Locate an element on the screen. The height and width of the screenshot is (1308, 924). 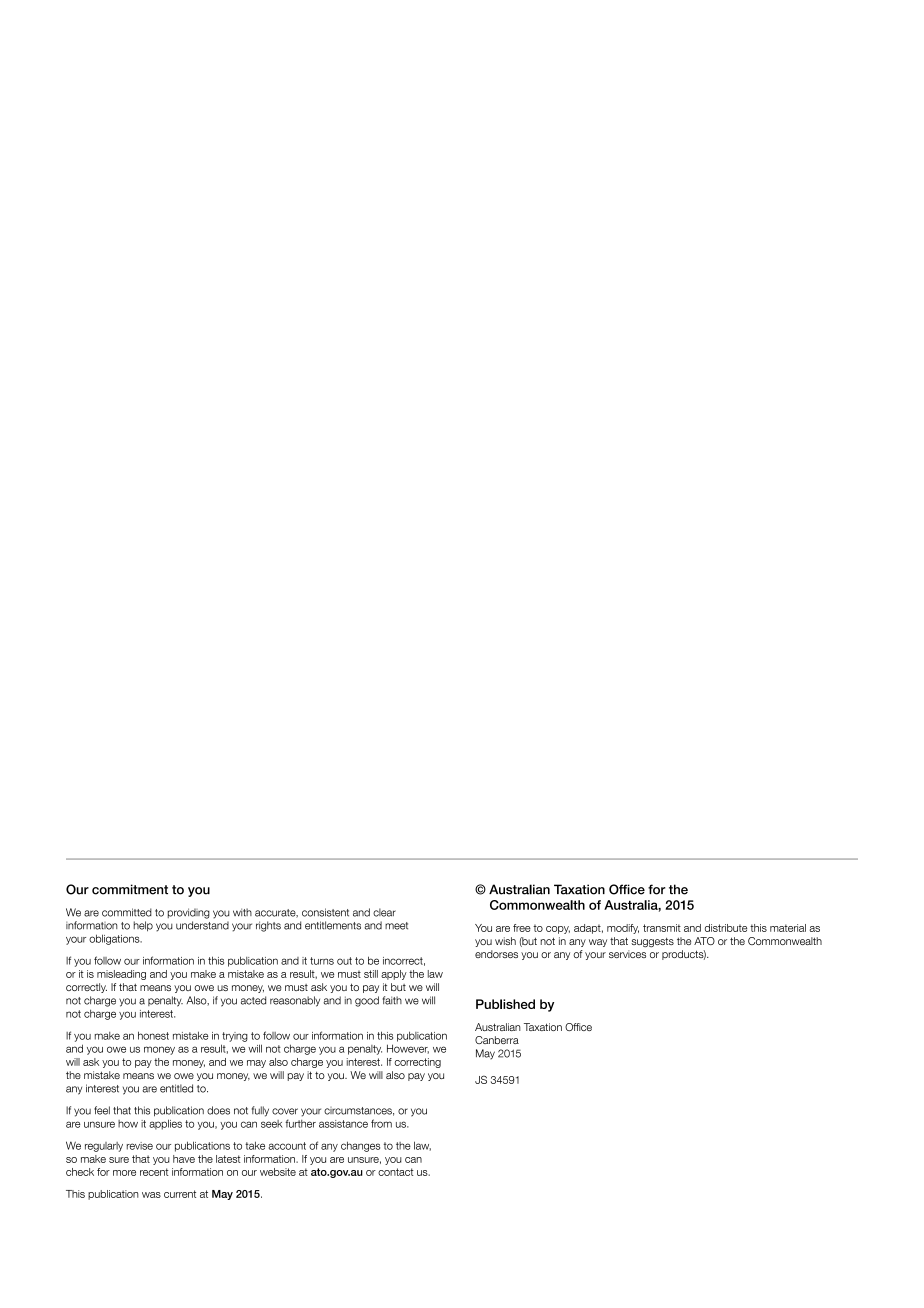
distribute is located at coordinates (726, 928).
